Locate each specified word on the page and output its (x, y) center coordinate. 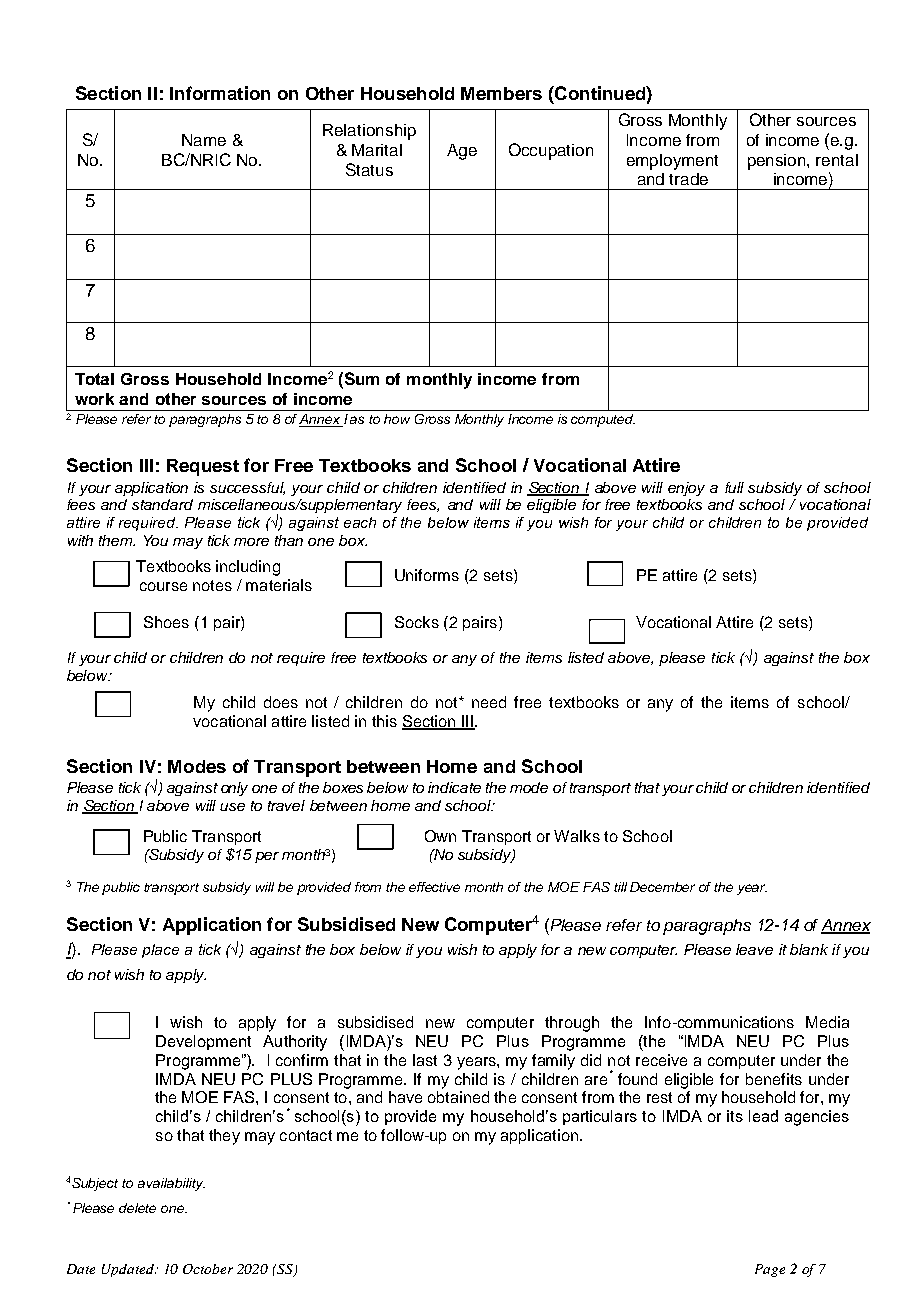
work (94, 399)
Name (204, 140)
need (489, 702)
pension (778, 162)
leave (754, 949)
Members (501, 93)
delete (137, 1208)
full (734, 487)
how (397, 419)
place (160, 951)
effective (434, 887)
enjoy (686, 489)
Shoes (166, 622)
